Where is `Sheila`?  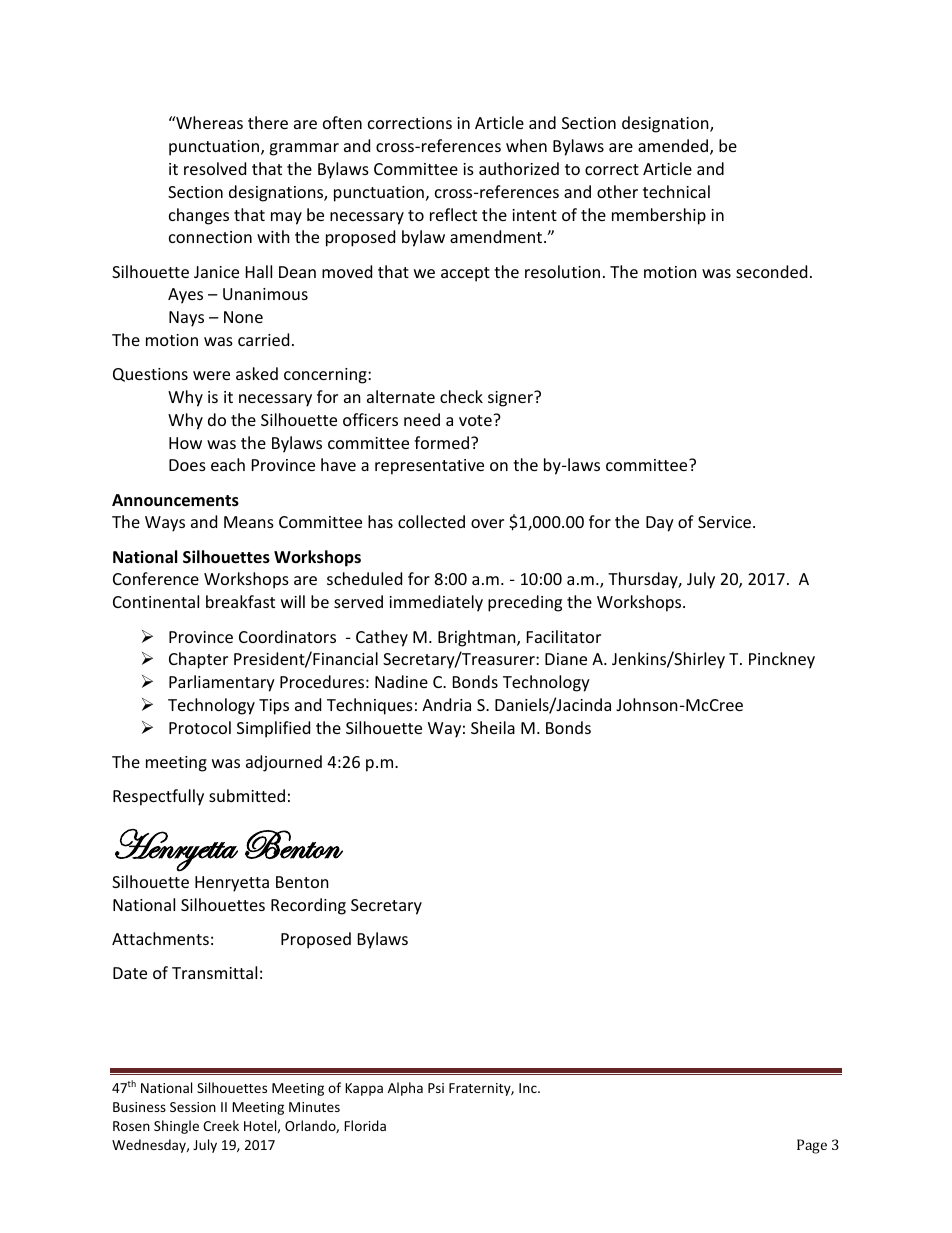
Sheila is located at coordinates (493, 727).
